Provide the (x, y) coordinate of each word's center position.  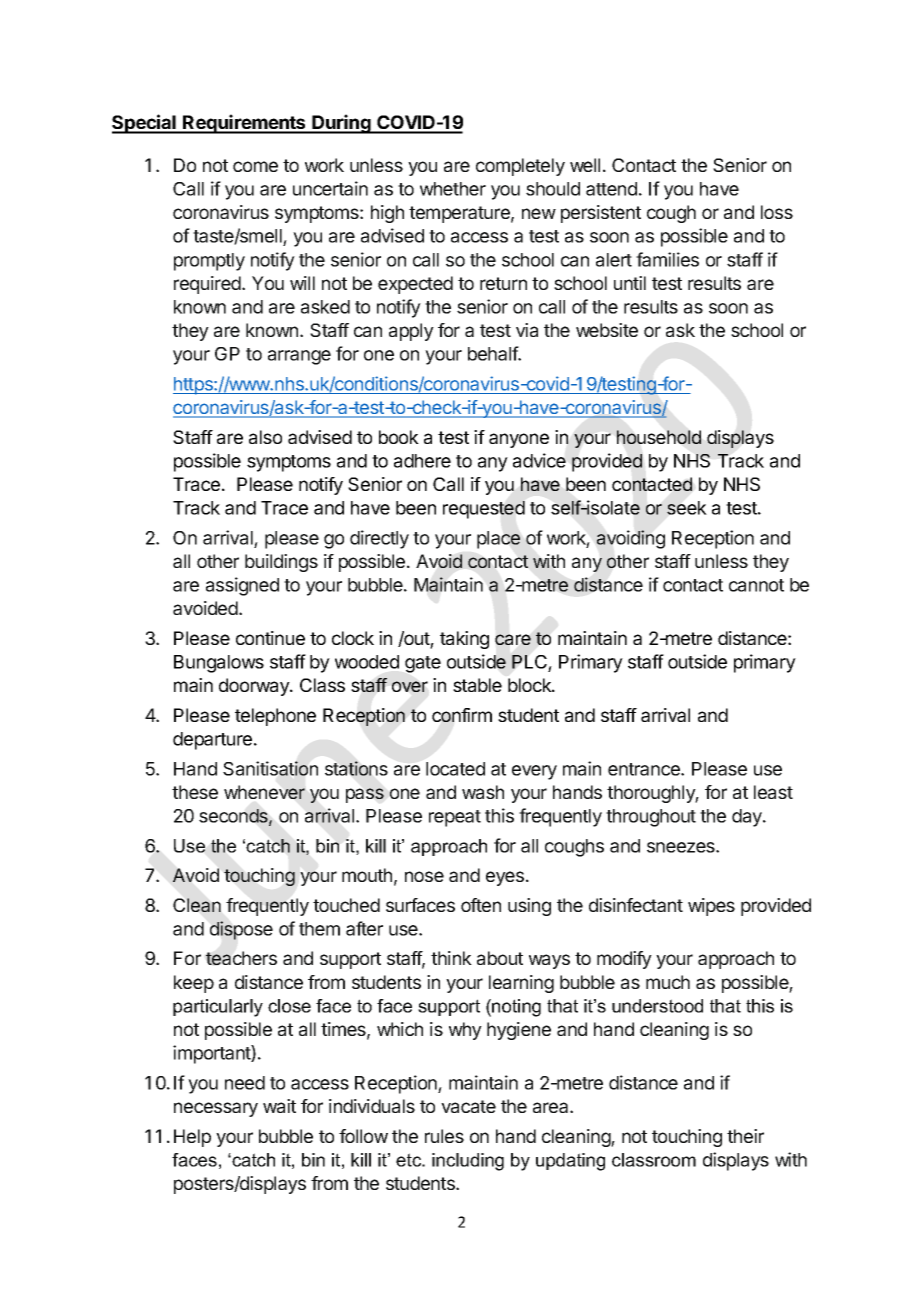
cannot (756, 585)
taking (464, 640)
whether (453, 189)
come (255, 166)
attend (611, 189)
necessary (216, 1109)
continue (270, 638)
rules (444, 1136)
